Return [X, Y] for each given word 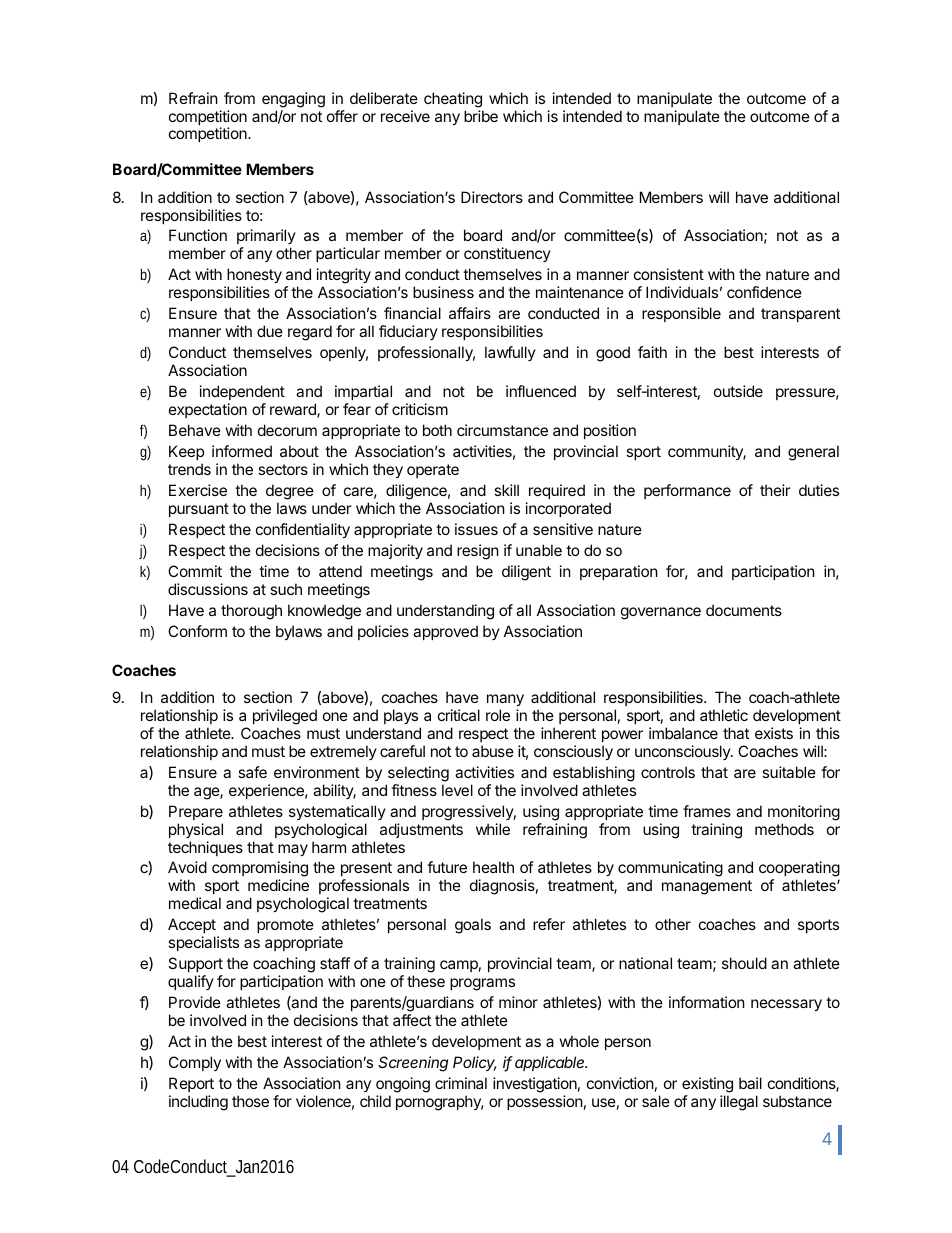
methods [784, 829]
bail [750, 1083]
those [250, 1101]
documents [744, 610]
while [493, 829]
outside [738, 391]
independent [242, 392]
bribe [481, 116]
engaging [293, 100]
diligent [526, 573]
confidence [764, 292]
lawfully [510, 353]
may [293, 850]
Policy [475, 1063]
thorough [251, 612]
